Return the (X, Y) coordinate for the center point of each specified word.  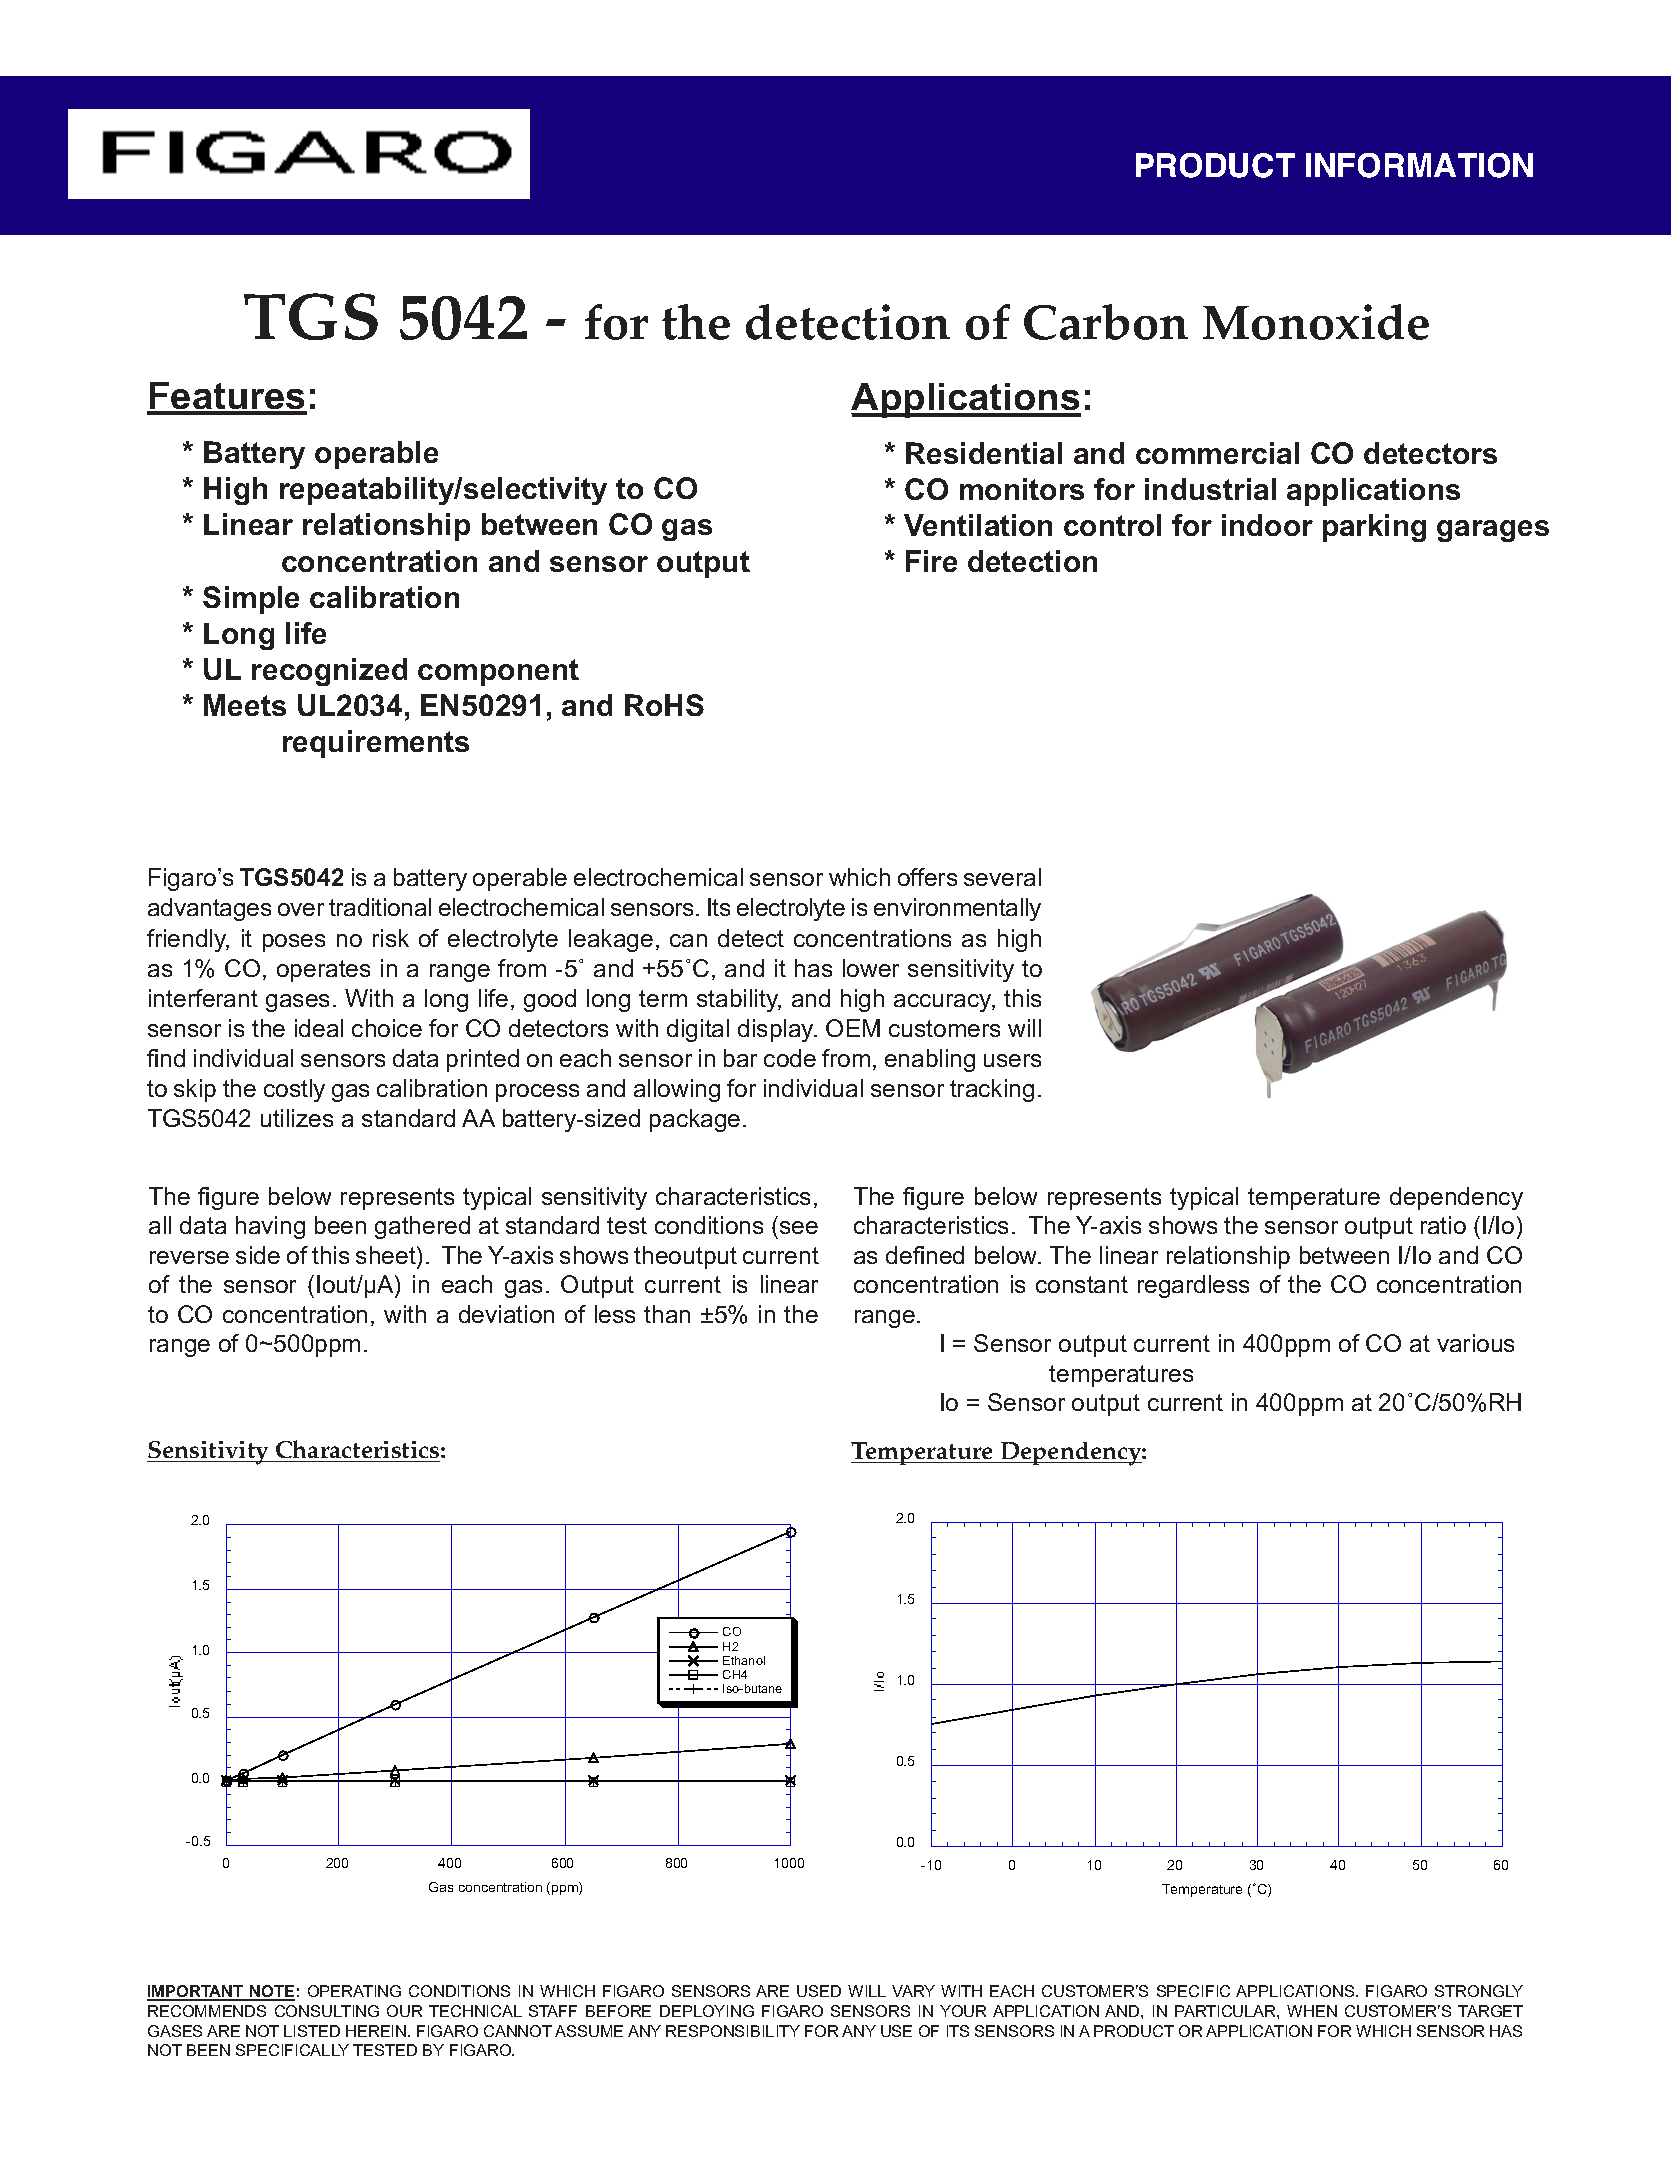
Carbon (1106, 322)
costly (294, 1090)
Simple (251, 600)
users (1012, 1060)
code (790, 1058)
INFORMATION (1419, 165)
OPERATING (354, 1991)
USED (819, 1991)
